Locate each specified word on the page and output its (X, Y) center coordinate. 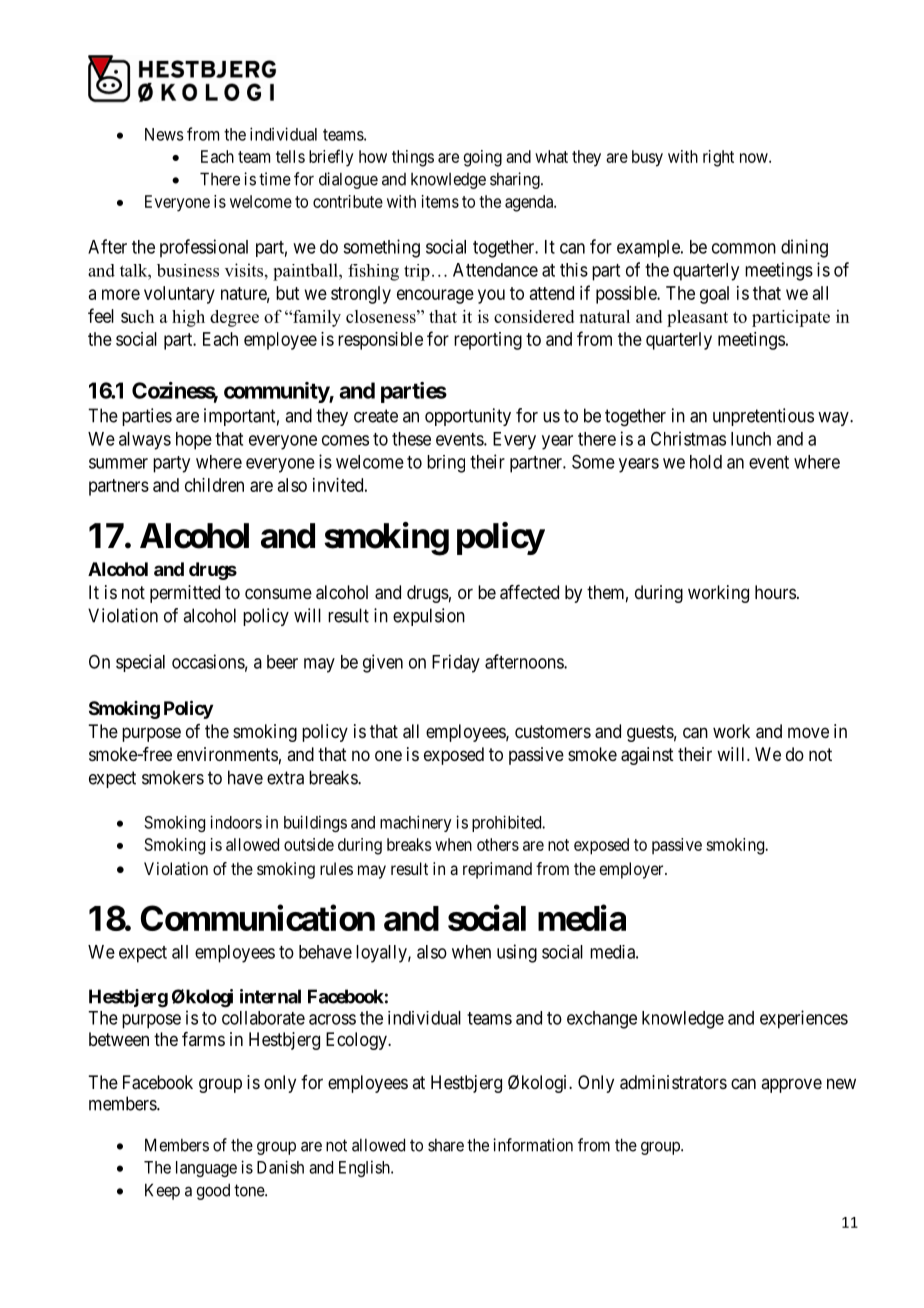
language (206, 1169)
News (164, 134)
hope (194, 441)
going (483, 158)
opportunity (468, 417)
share (446, 1145)
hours (775, 592)
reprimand (497, 870)
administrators (673, 1082)
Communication (258, 918)
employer (632, 870)
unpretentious (763, 417)
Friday (456, 663)
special (140, 663)
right (718, 158)
